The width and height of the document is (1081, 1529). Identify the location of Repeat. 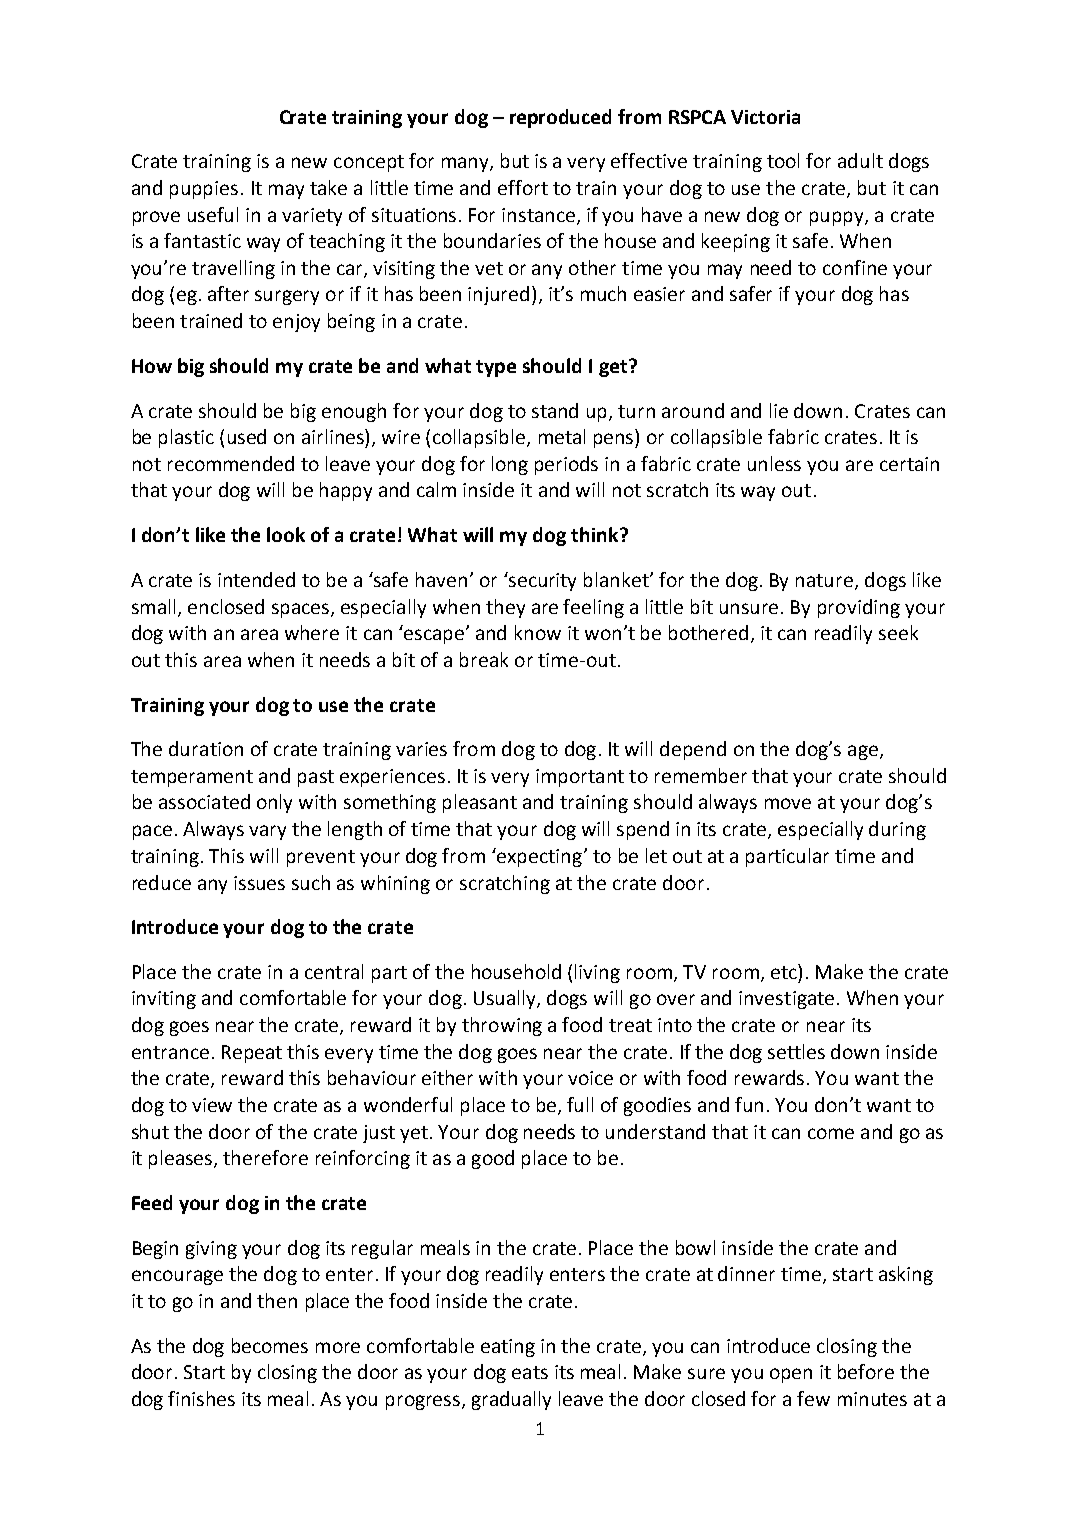
(252, 1054).
